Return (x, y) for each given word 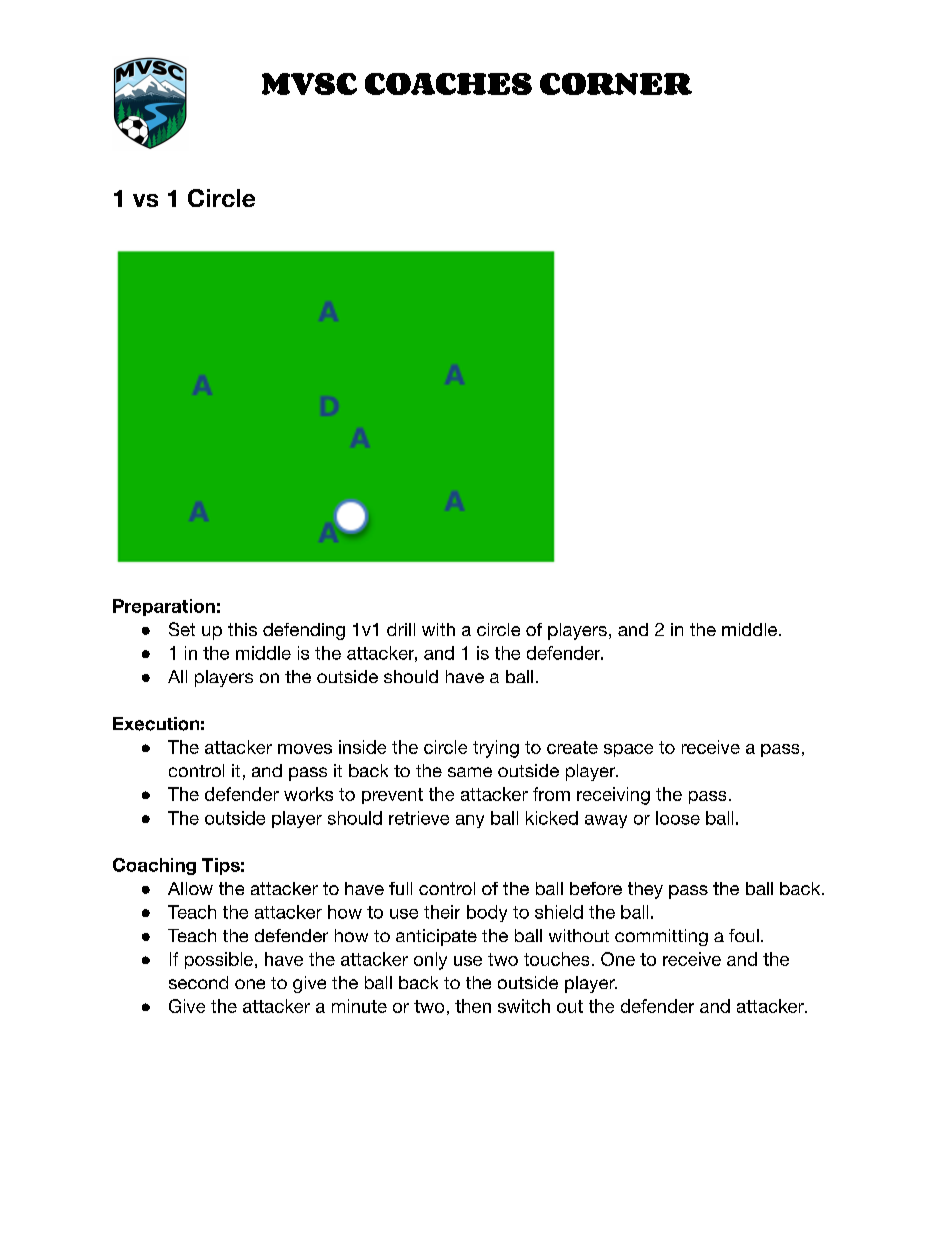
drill (401, 629)
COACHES (448, 84)
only (430, 961)
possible (219, 960)
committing (661, 937)
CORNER (616, 84)
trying (496, 749)
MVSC (309, 84)
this (242, 629)
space (628, 750)
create (572, 747)
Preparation (164, 607)
